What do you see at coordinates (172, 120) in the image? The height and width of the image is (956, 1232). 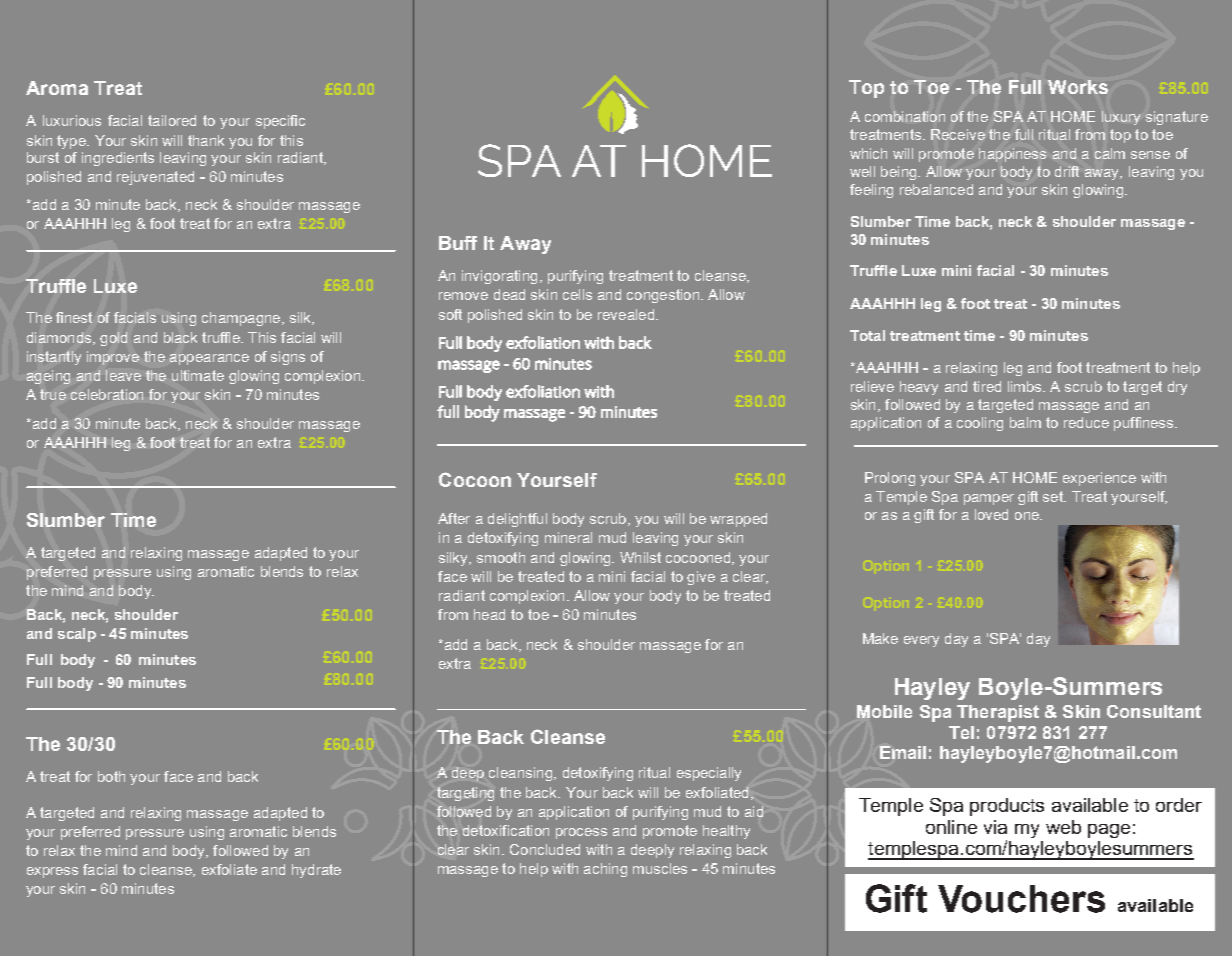 I see `tailored` at bounding box center [172, 120].
